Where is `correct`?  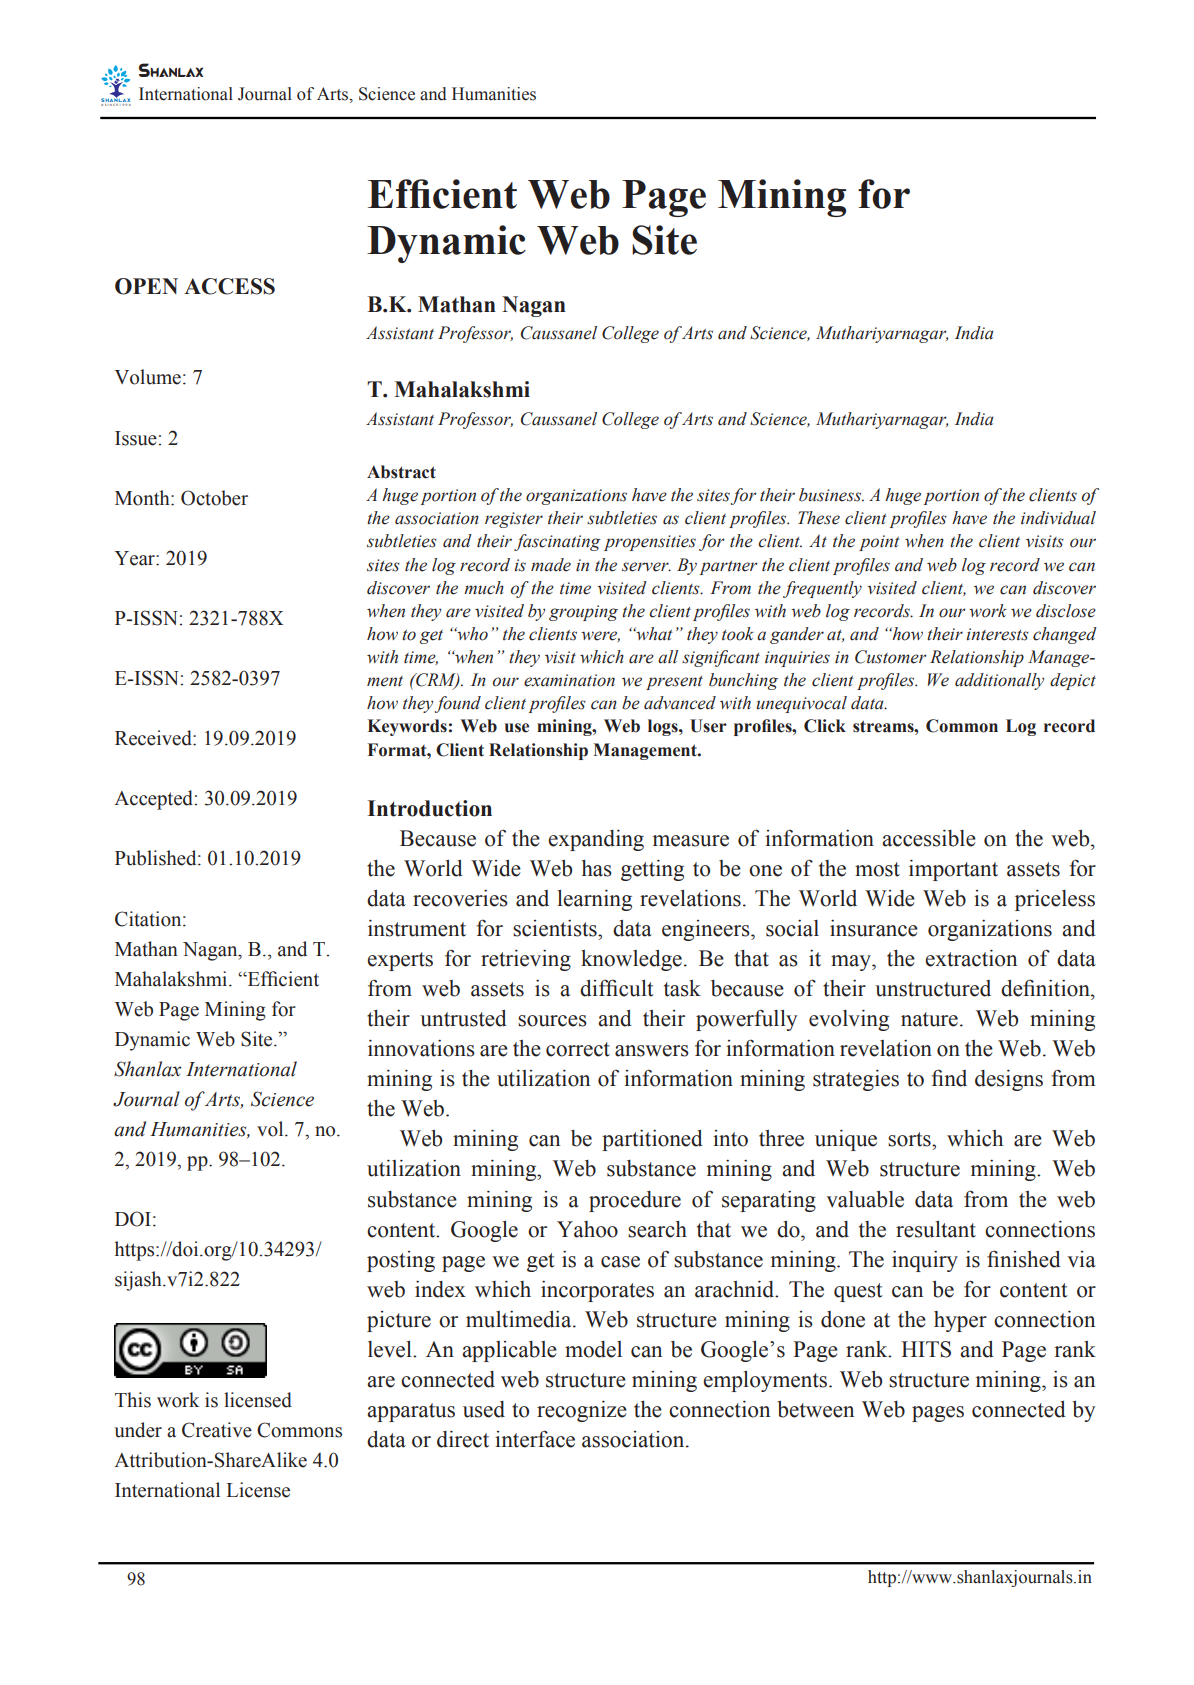 correct is located at coordinates (578, 1049).
